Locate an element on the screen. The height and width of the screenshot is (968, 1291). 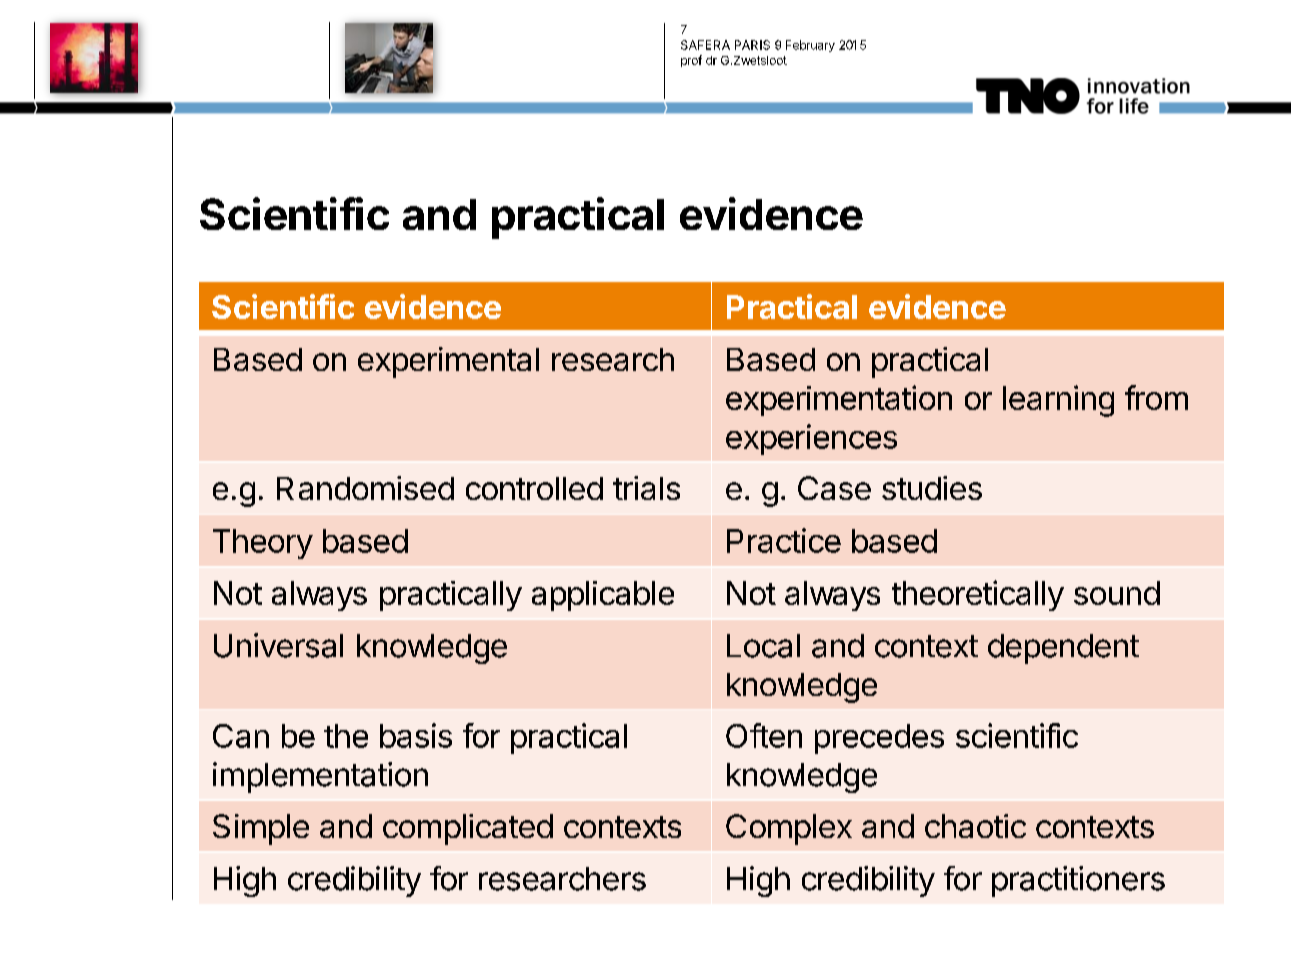
February is located at coordinates (810, 46).
